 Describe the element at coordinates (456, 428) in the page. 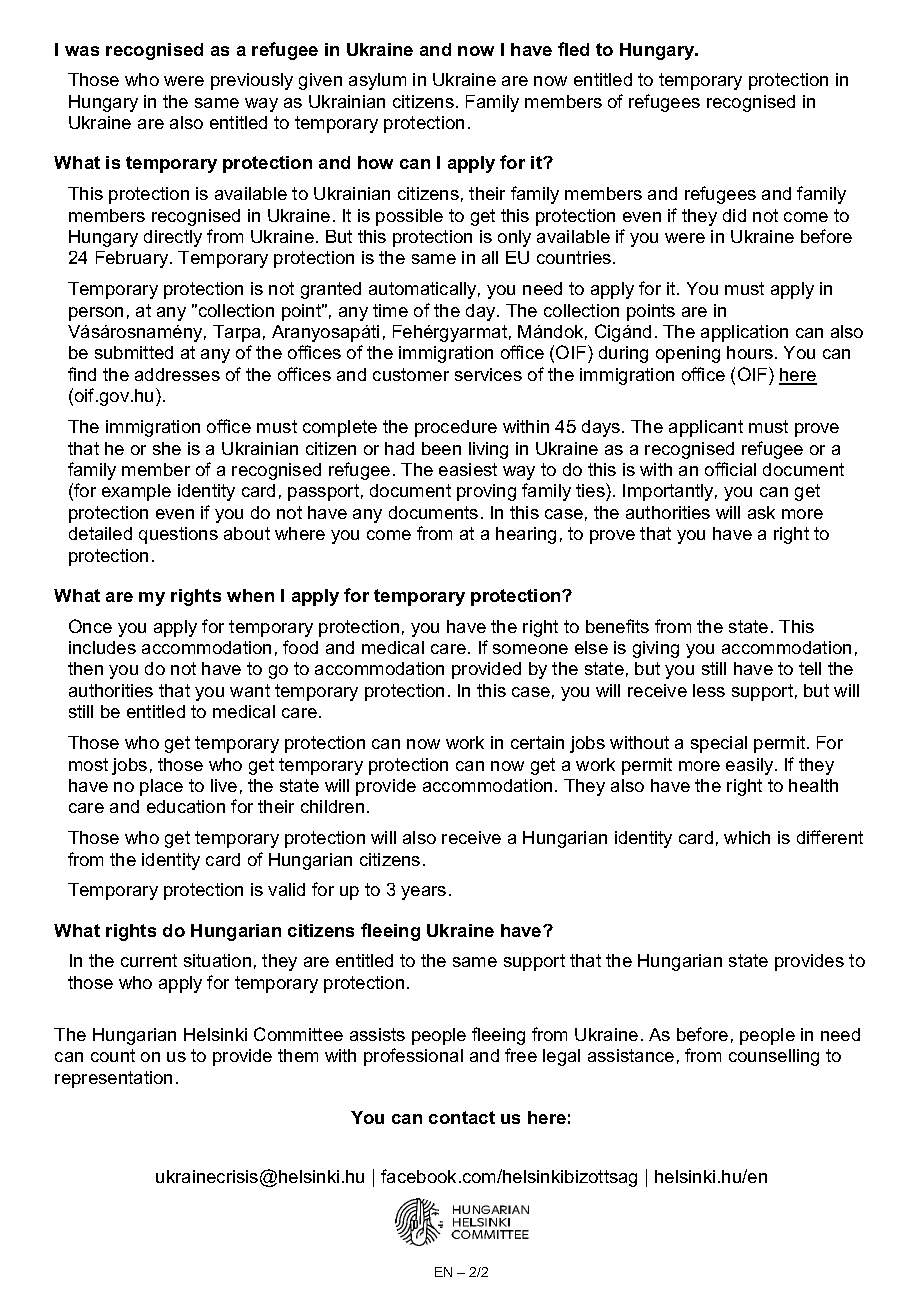

I see `procedure` at that location.
